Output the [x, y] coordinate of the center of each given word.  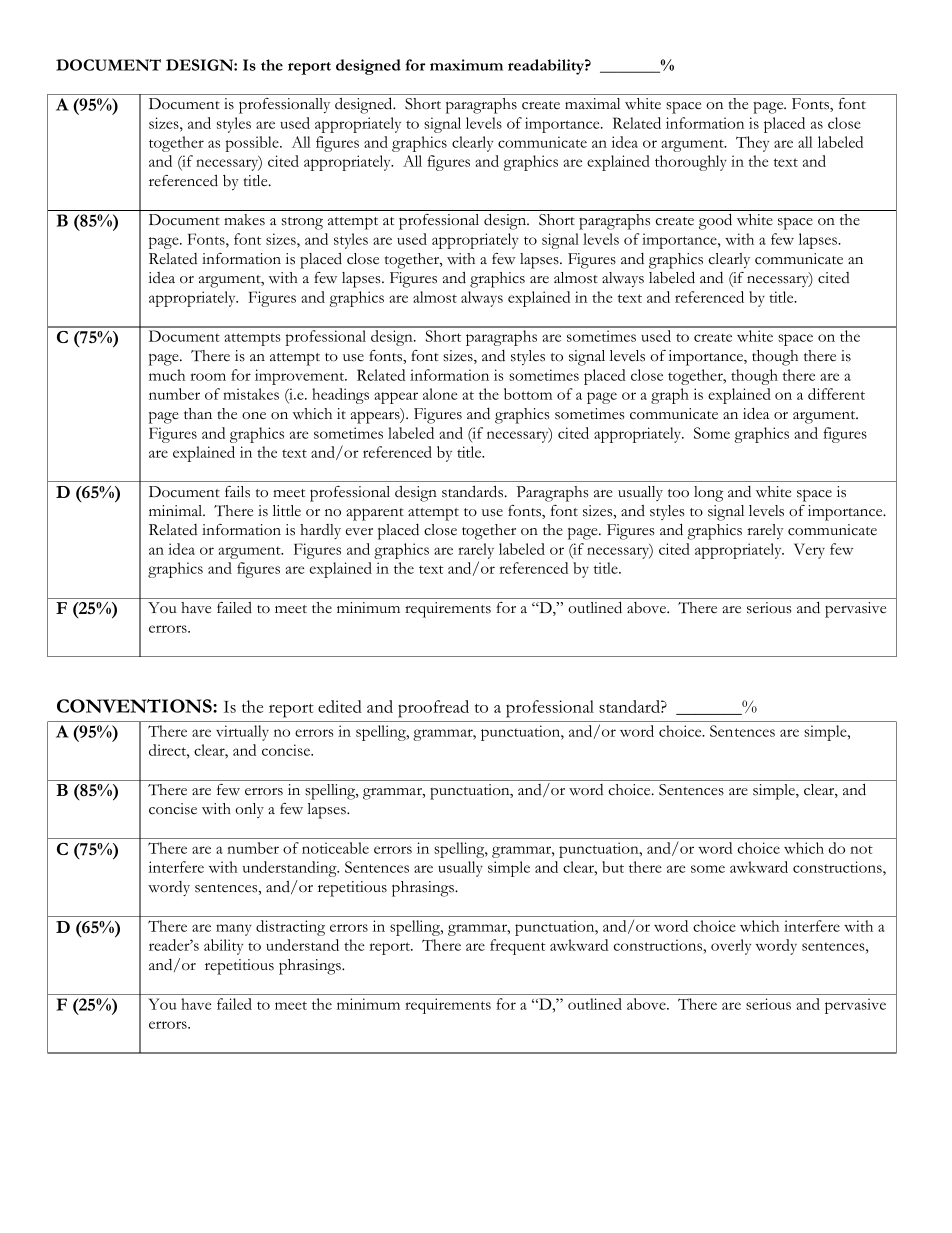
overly [731, 947]
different [836, 394]
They [752, 144]
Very [809, 551]
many [234, 930]
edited [340, 706]
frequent [518, 947]
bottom [528, 394]
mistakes [251, 394]
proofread [433, 709]
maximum [466, 65]
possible [253, 144]
